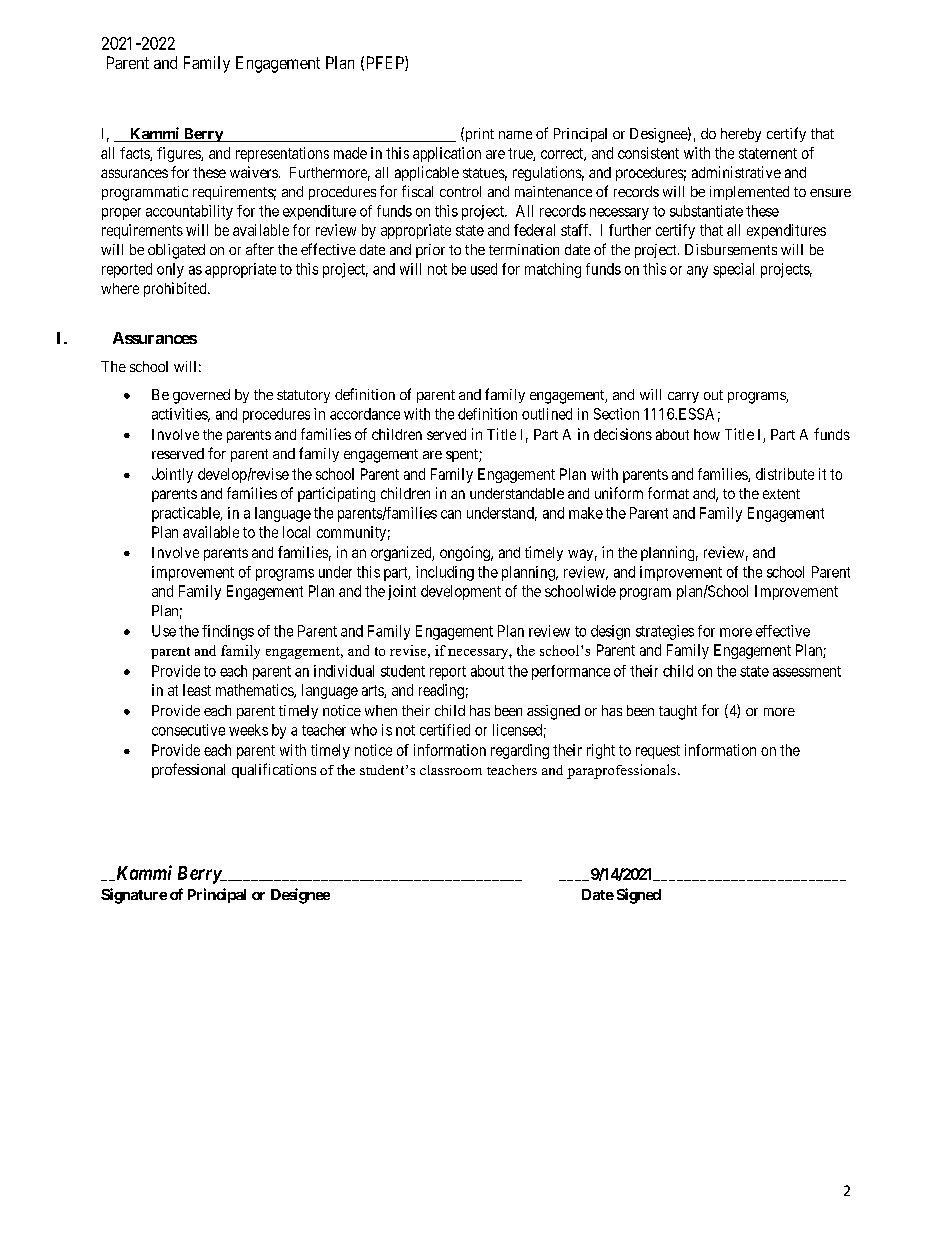 The height and width of the screenshot is (1233, 952). I want to click on application, so click(447, 154).
